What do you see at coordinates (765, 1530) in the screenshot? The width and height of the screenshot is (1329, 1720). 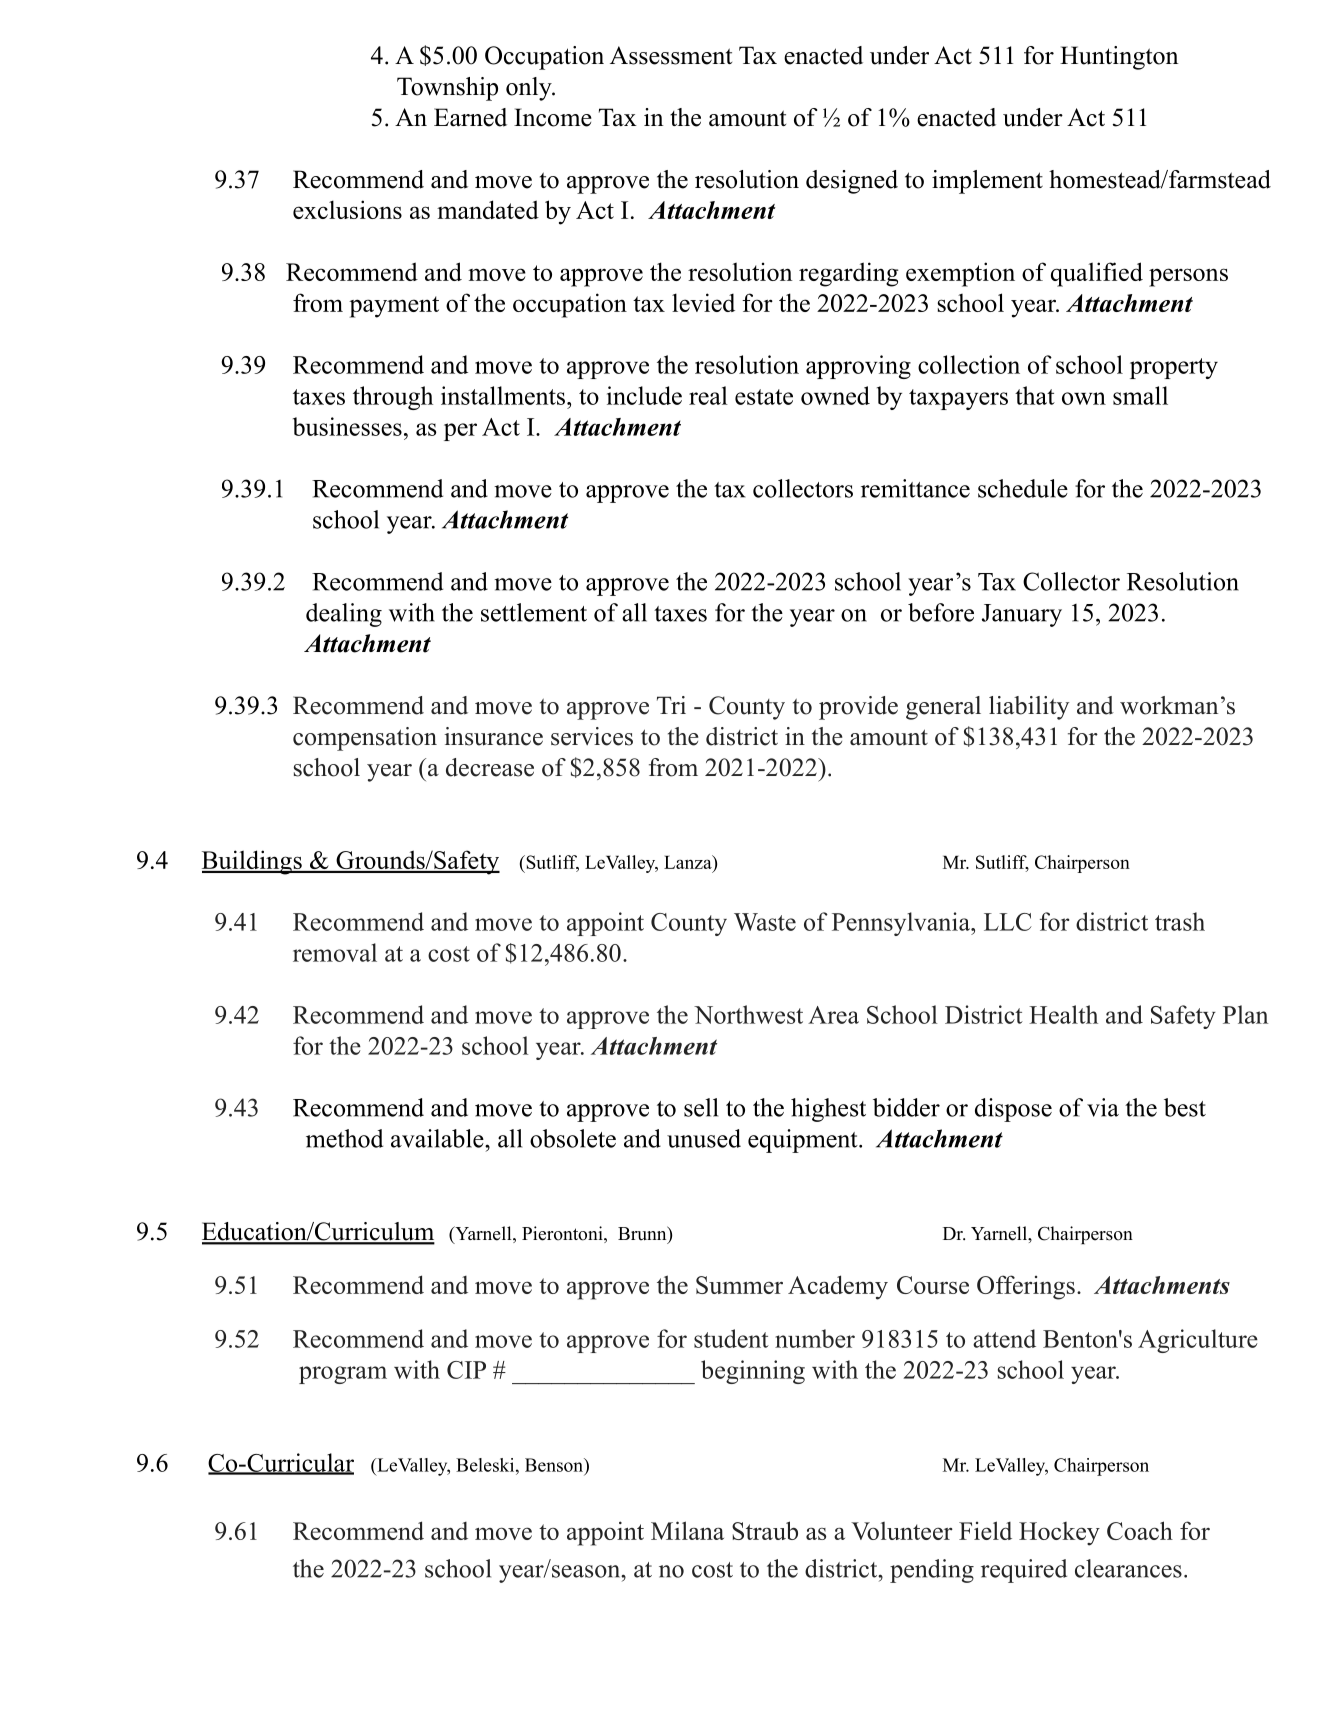 I see `Straub` at bounding box center [765, 1530].
